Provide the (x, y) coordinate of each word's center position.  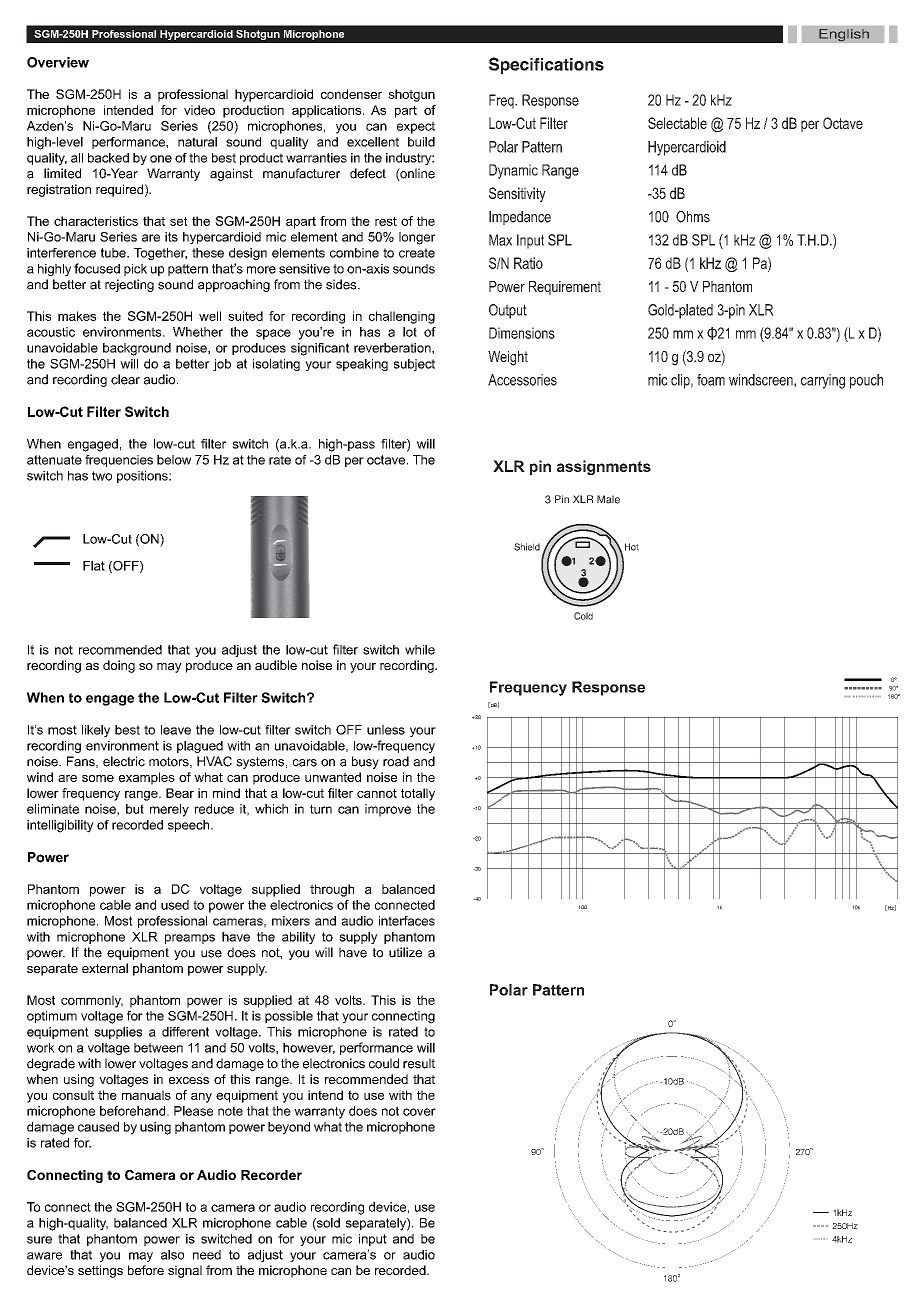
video (199, 110)
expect (416, 127)
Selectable (677, 123)
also (172, 1255)
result (419, 1063)
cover (419, 1112)
